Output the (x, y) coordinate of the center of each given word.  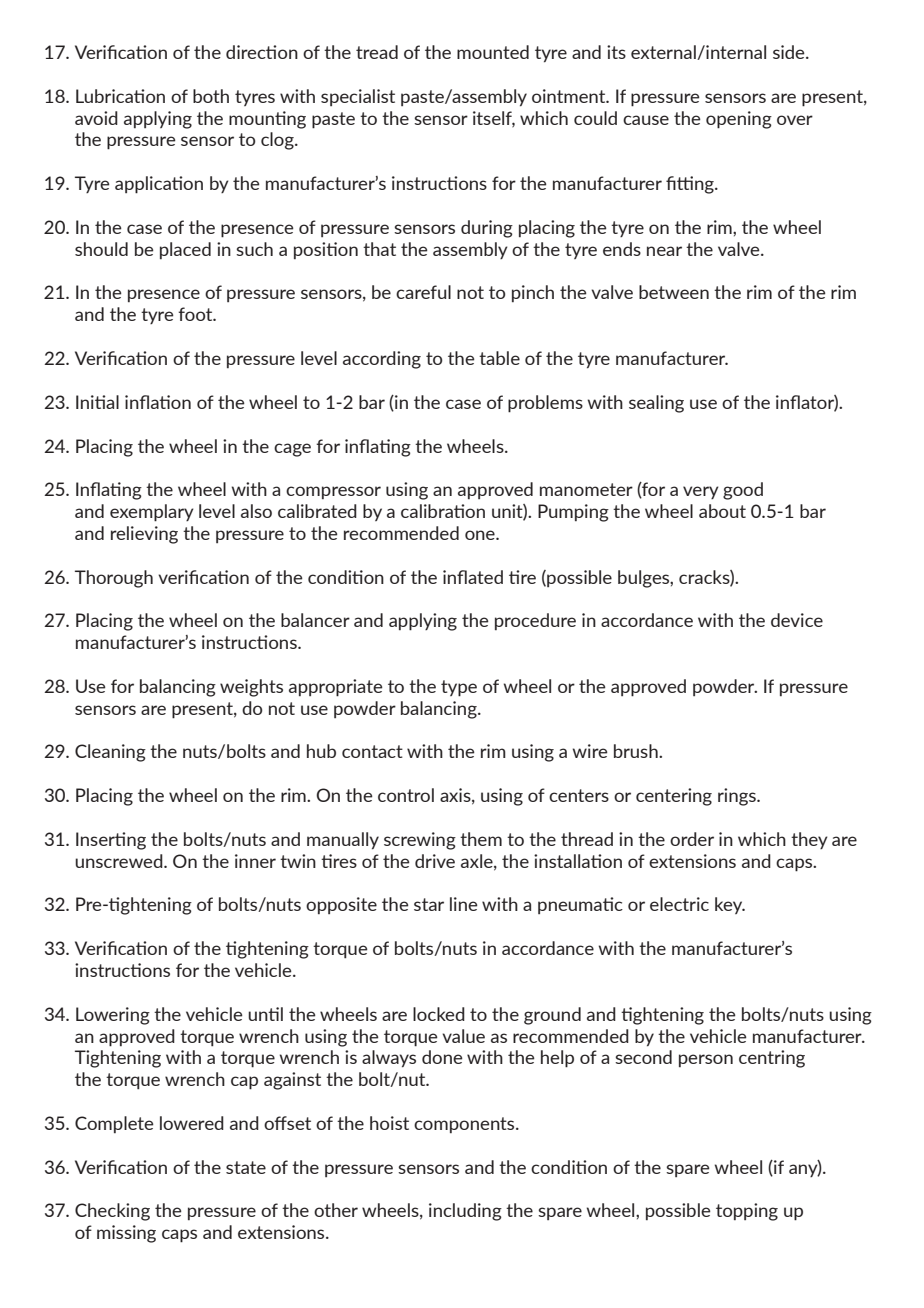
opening (739, 120)
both (211, 96)
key (730, 905)
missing (126, 1234)
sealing (656, 404)
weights (251, 688)
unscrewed (120, 861)
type (459, 688)
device (797, 620)
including (465, 1212)
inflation (158, 402)
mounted (493, 52)
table (499, 358)
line (464, 904)
